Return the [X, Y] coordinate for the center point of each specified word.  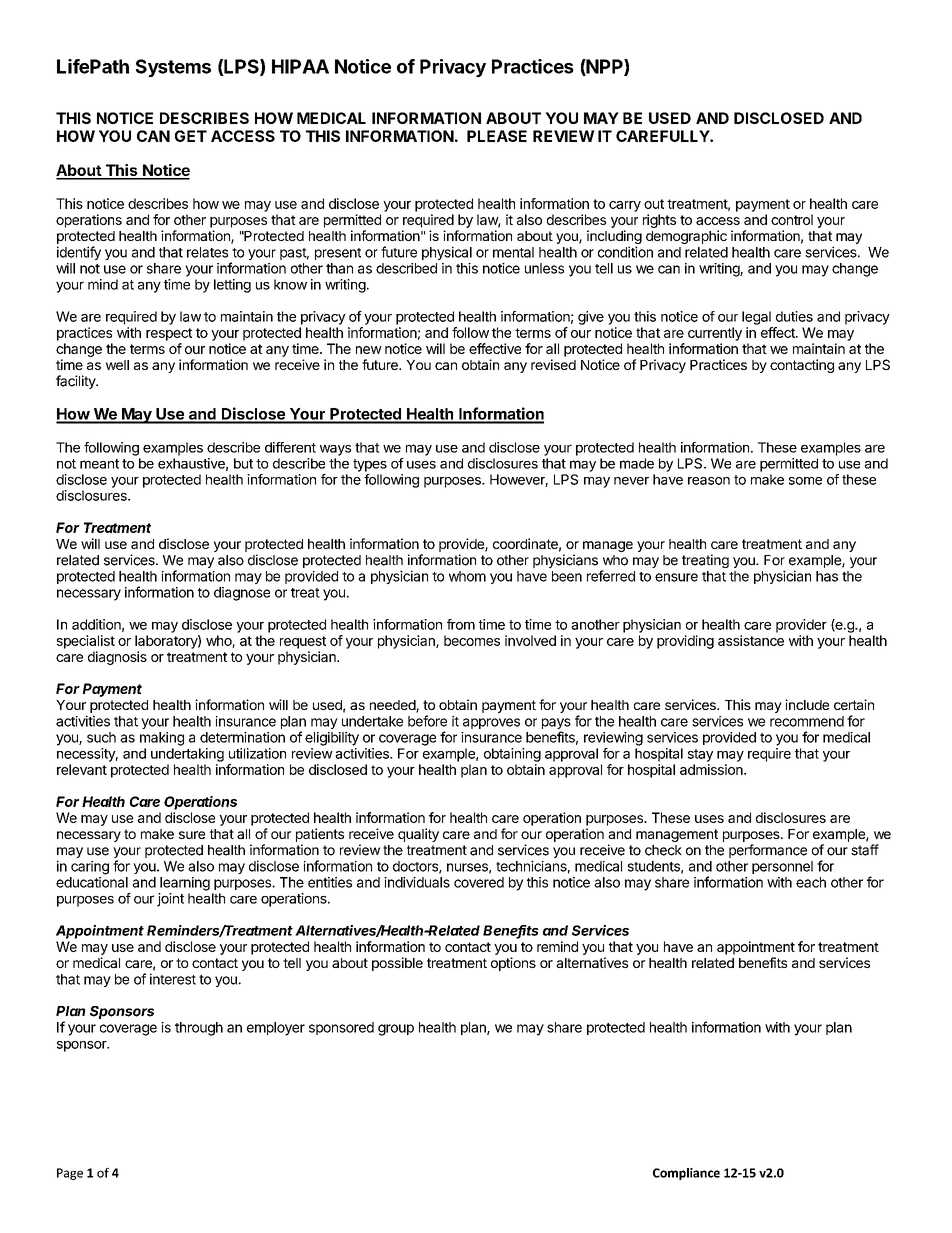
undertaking [187, 755]
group [396, 1030]
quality [418, 835]
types [370, 465]
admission [712, 769]
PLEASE [497, 136]
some [805, 481]
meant [99, 464]
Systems [173, 68]
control [792, 219]
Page [70, 1174]
